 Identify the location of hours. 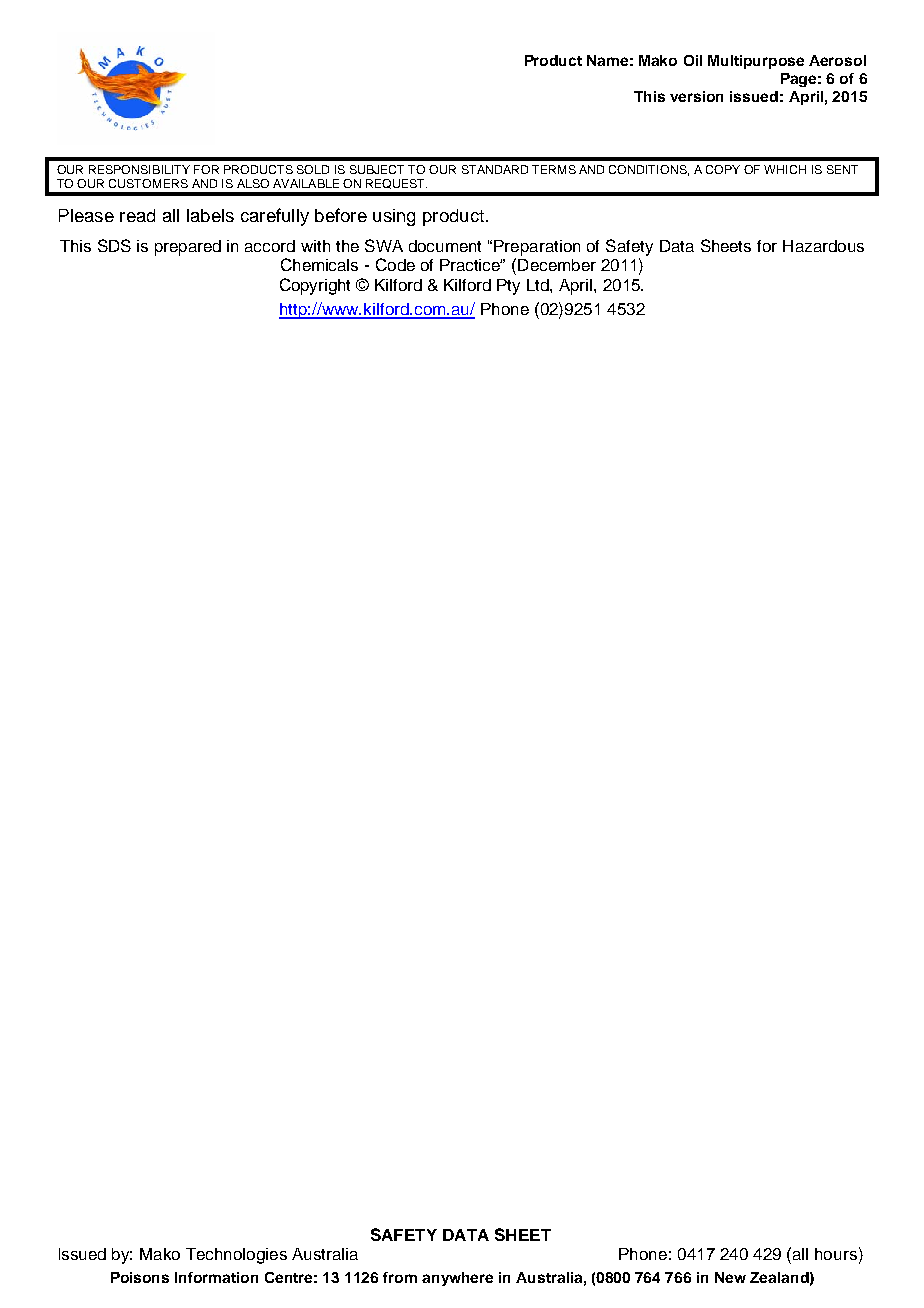
(836, 1254).
